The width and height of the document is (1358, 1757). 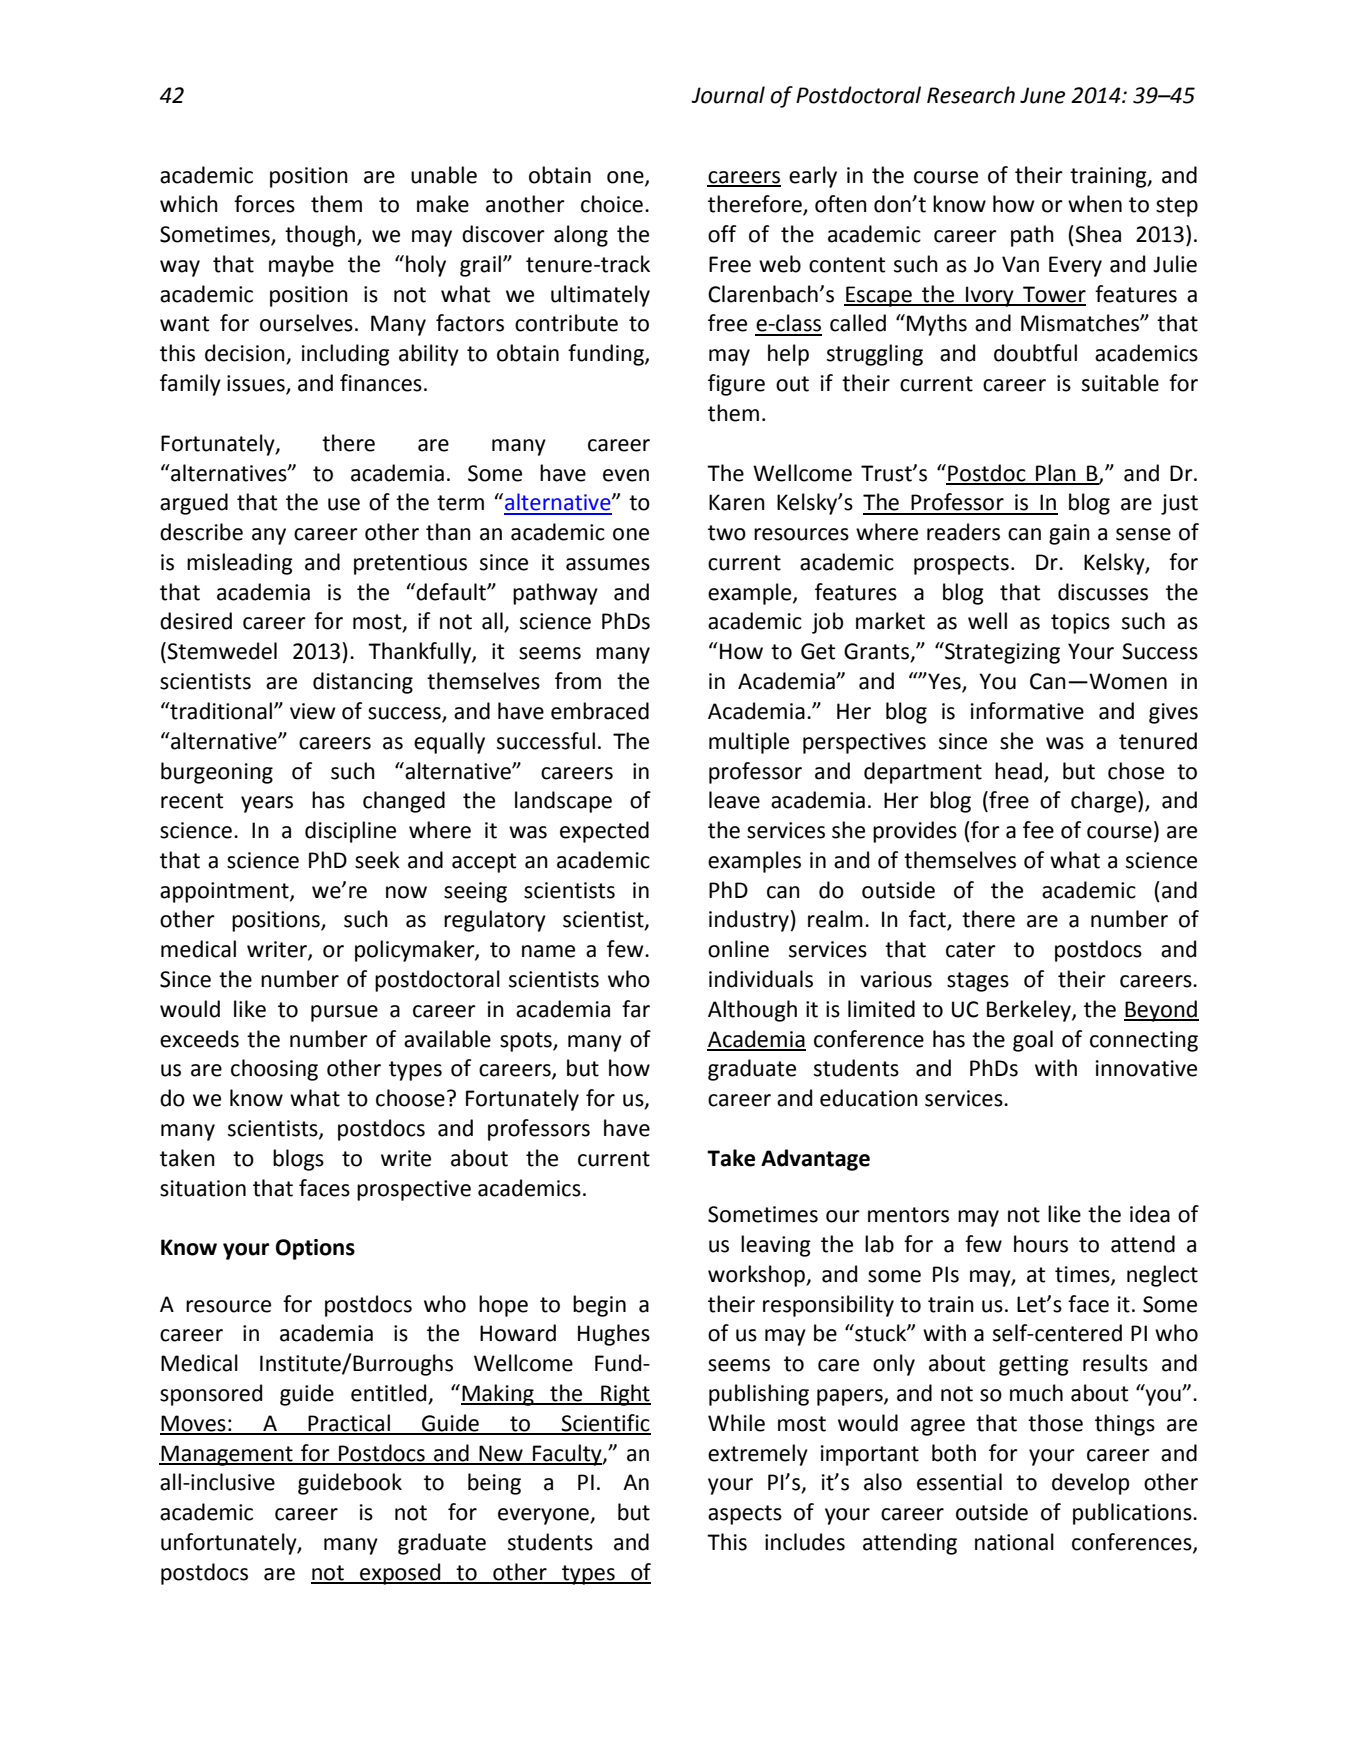 What do you see at coordinates (1014, 1542) in the document?
I see `national` at bounding box center [1014, 1542].
